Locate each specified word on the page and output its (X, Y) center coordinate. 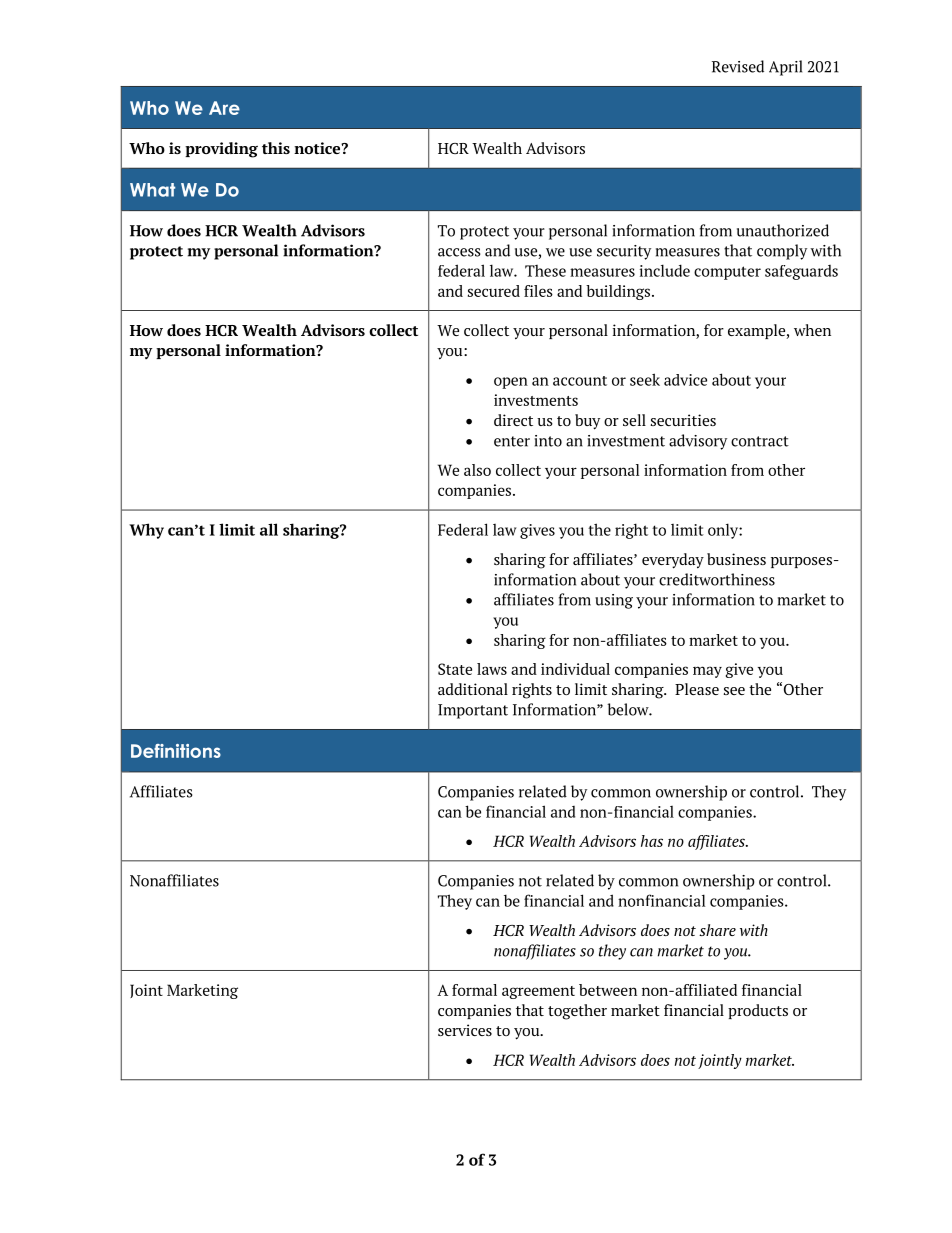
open (511, 383)
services (465, 1030)
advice (685, 380)
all (269, 529)
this (276, 148)
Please (697, 689)
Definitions (176, 751)
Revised (738, 66)
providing (221, 150)
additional (473, 689)
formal (474, 990)
